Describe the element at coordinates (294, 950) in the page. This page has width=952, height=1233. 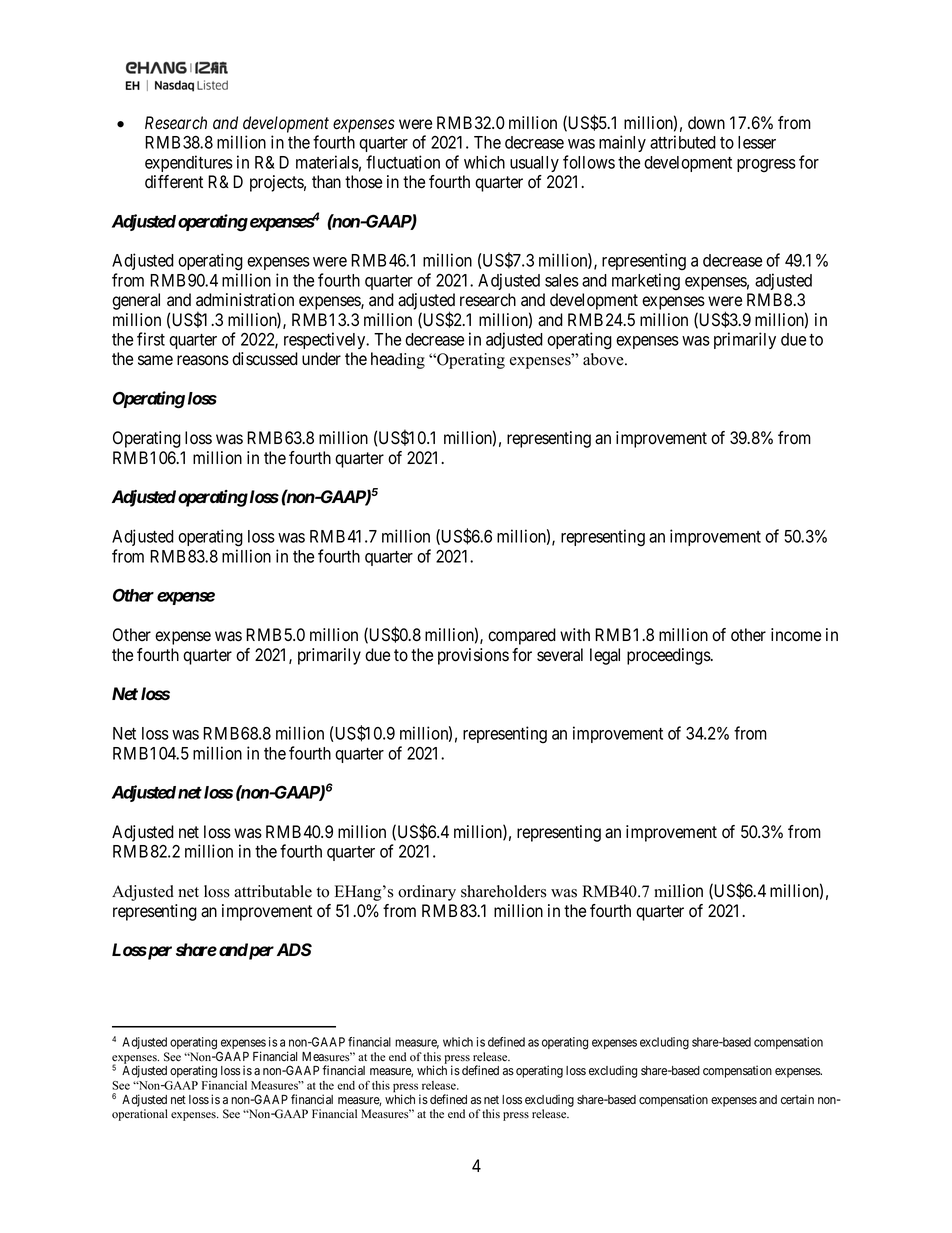
I see `ADS` at that location.
